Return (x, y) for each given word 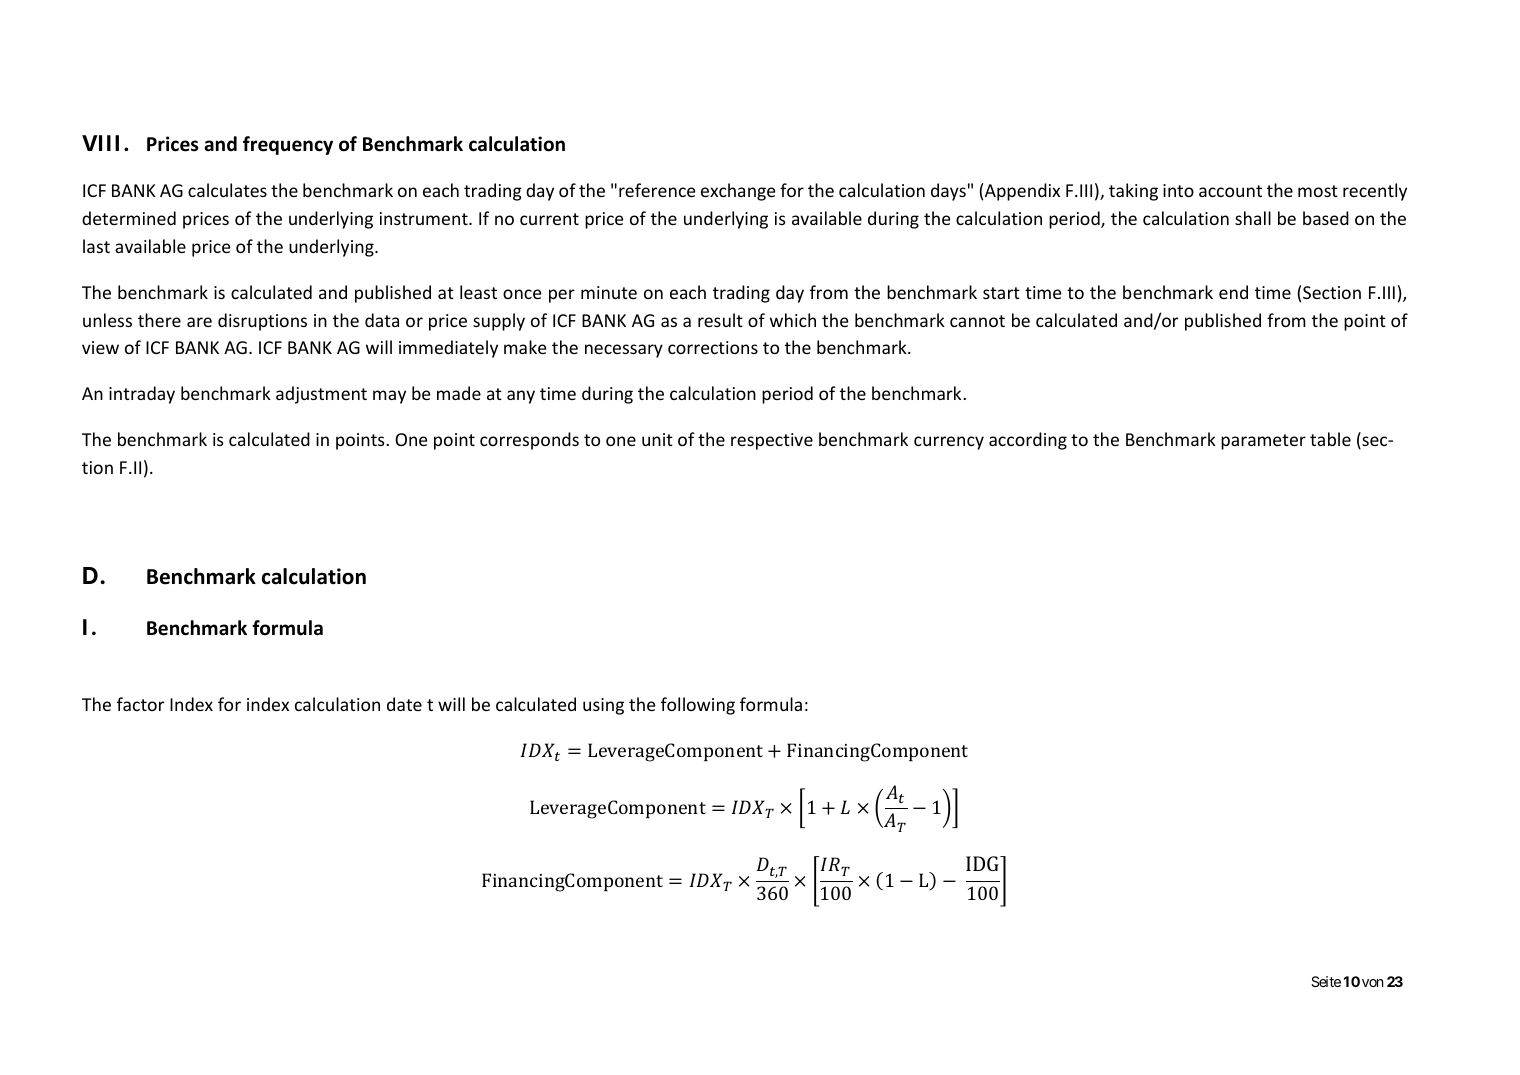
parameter (1263, 442)
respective (772, 441)
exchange (738, 192)
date (404, 704)
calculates (227, 190)
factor (140, 704)
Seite (1326, 981)
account (1230, 191)
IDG (984, 863)
